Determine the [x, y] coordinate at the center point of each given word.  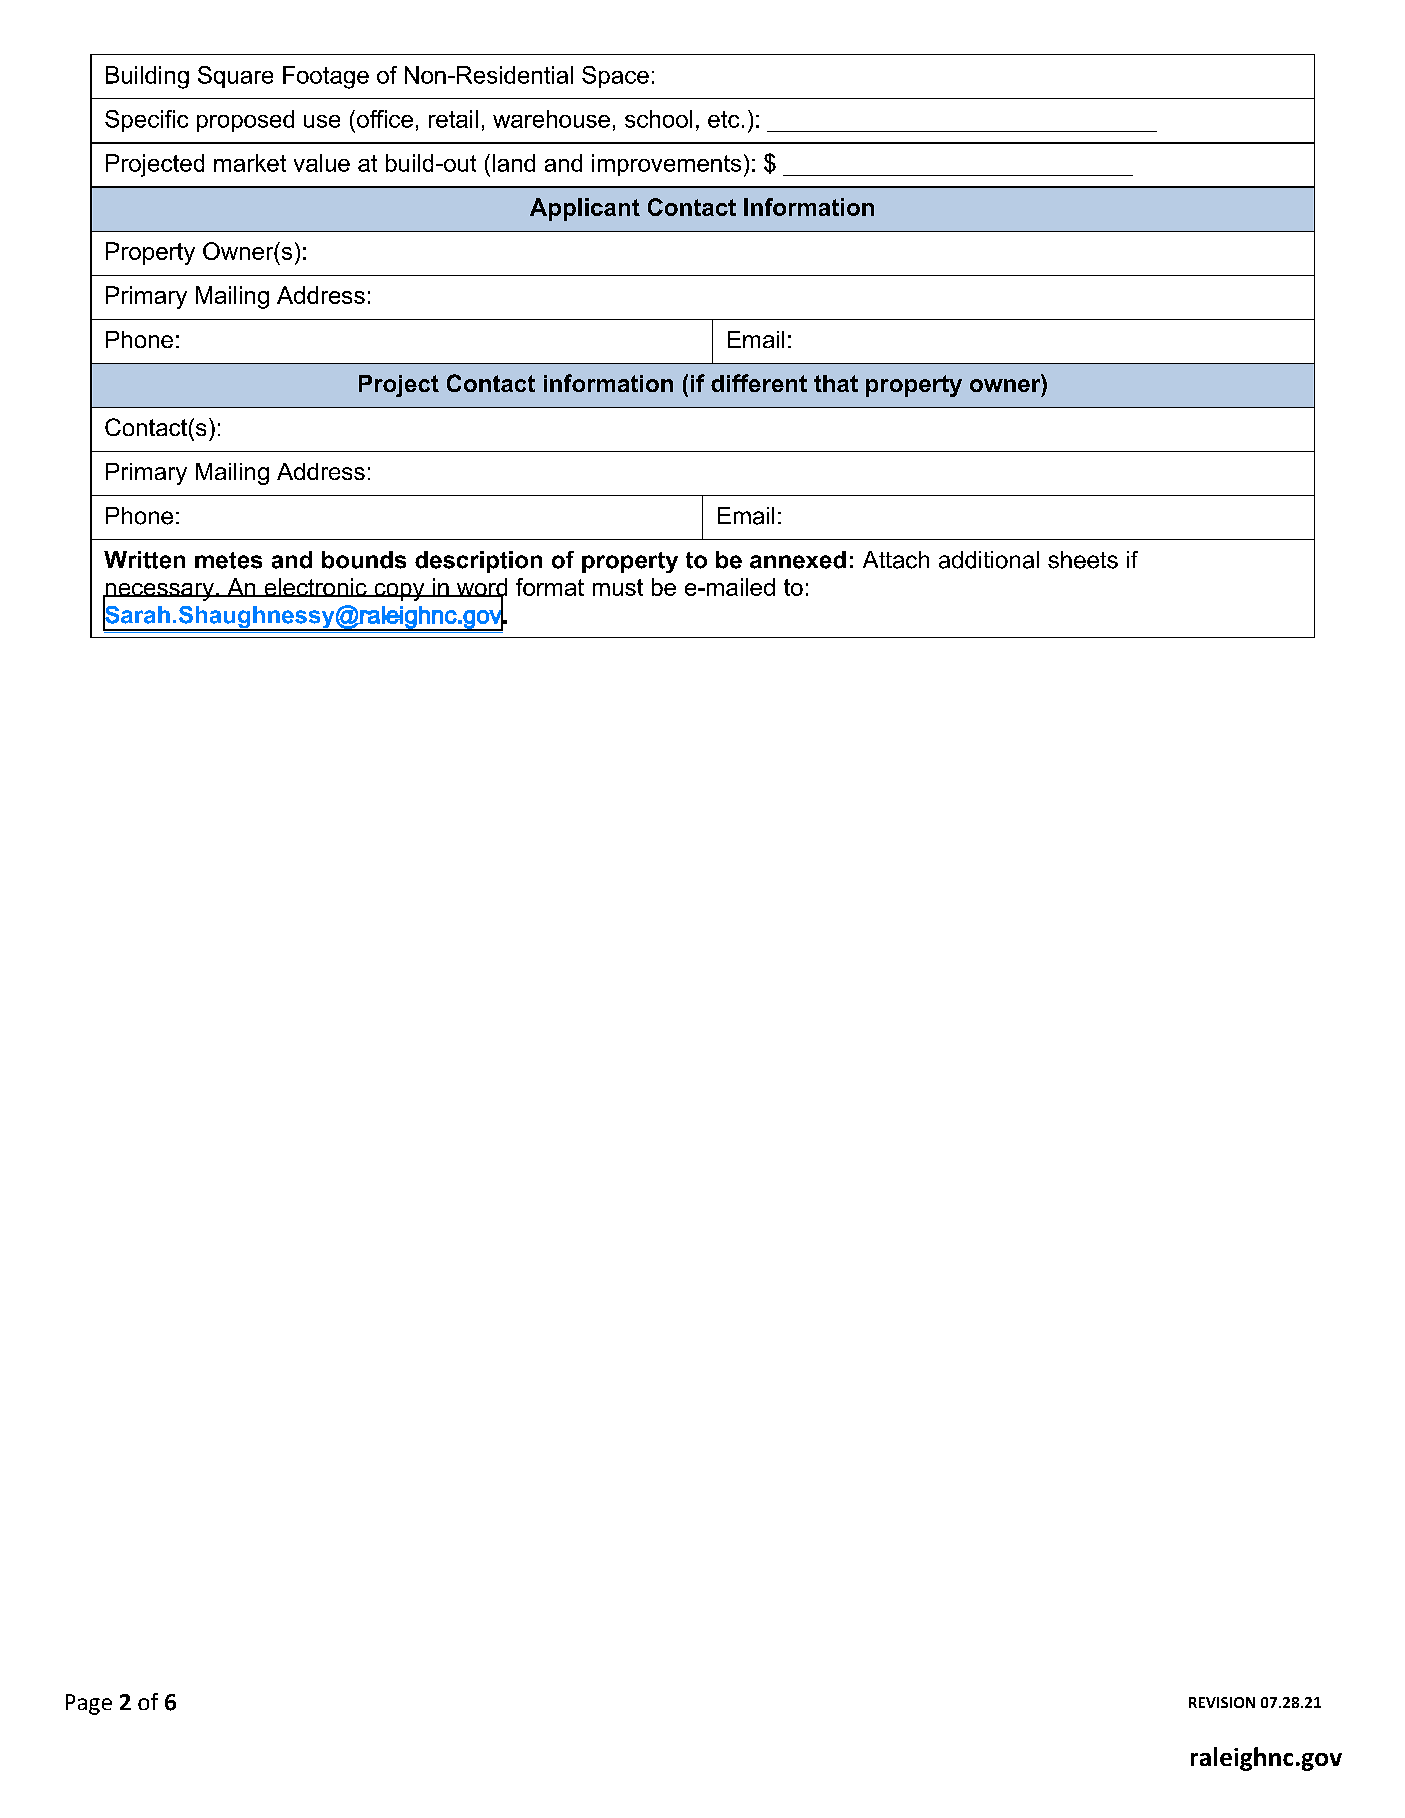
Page [89, 1704]
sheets [1083, 560]
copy [399, 592]
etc [723, 119]
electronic [315, 587]
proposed [245, 121]
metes [228, 560]
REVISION [1222, 1702]
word [480, 588]
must [618, 587]
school [658, 119]
